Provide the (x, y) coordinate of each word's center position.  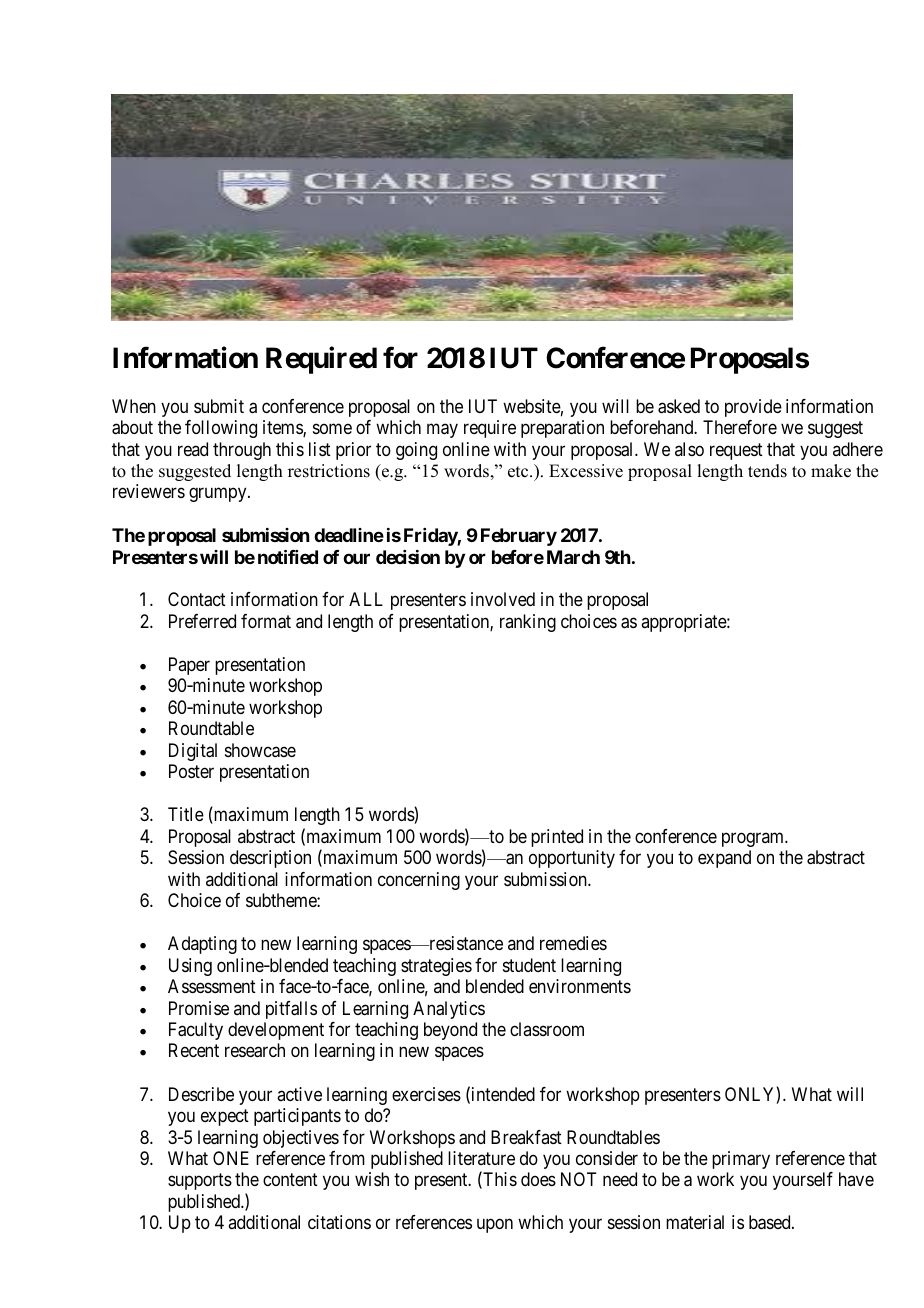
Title (186, 814)
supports (200, 1182)
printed (557, 838)
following (221, 429)
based (771, 1222)
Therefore (740, 427)
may (442, 431)
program (754, 839)
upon (495, 1226)
